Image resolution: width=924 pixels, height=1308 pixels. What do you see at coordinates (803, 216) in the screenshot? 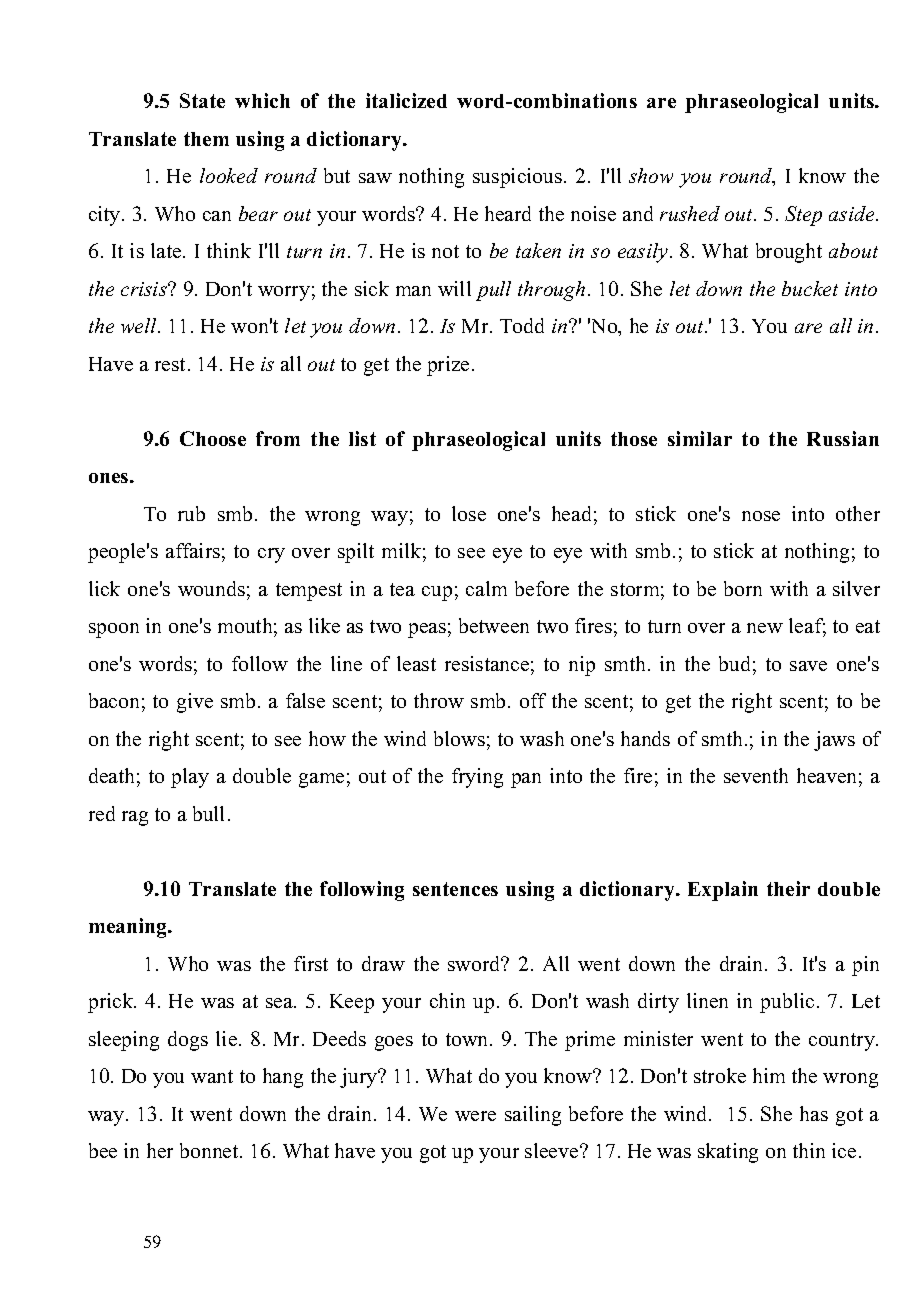
I see `Step` at bounding box center [803, 216].
